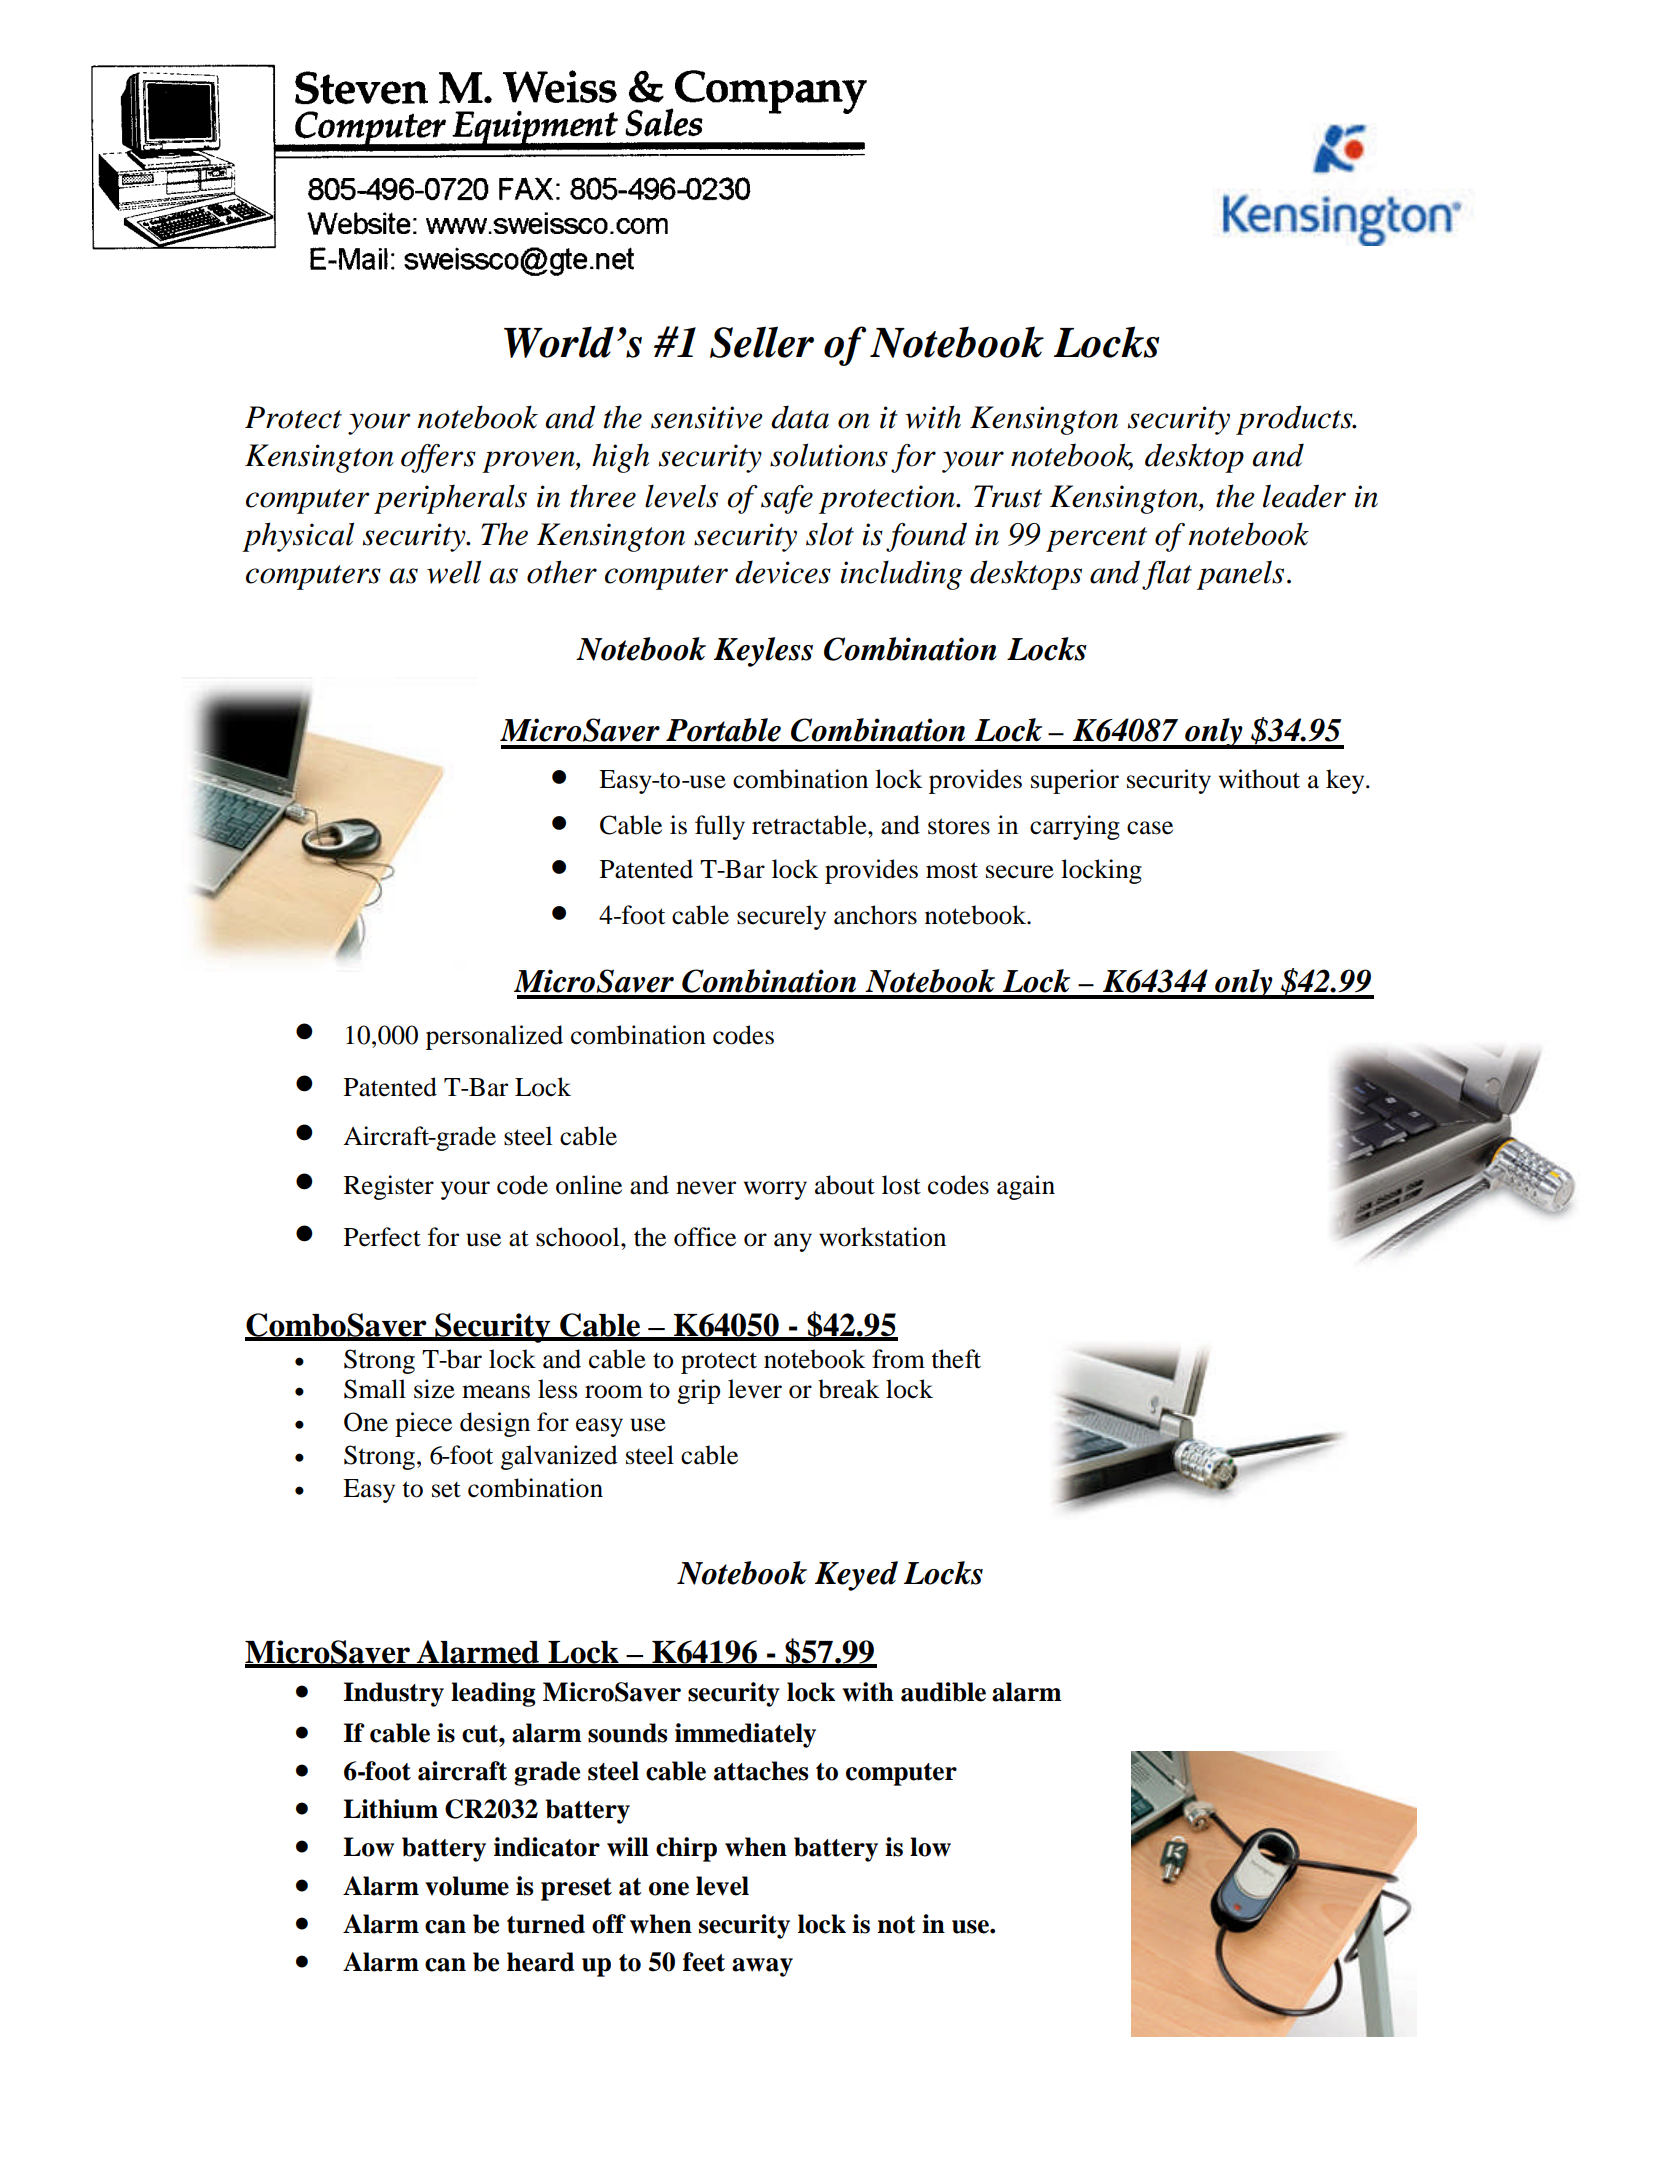 This image has width=1668, height=2159. Describe the element at coordinates (775, 1190) in the image. I see `worry` at that location.
